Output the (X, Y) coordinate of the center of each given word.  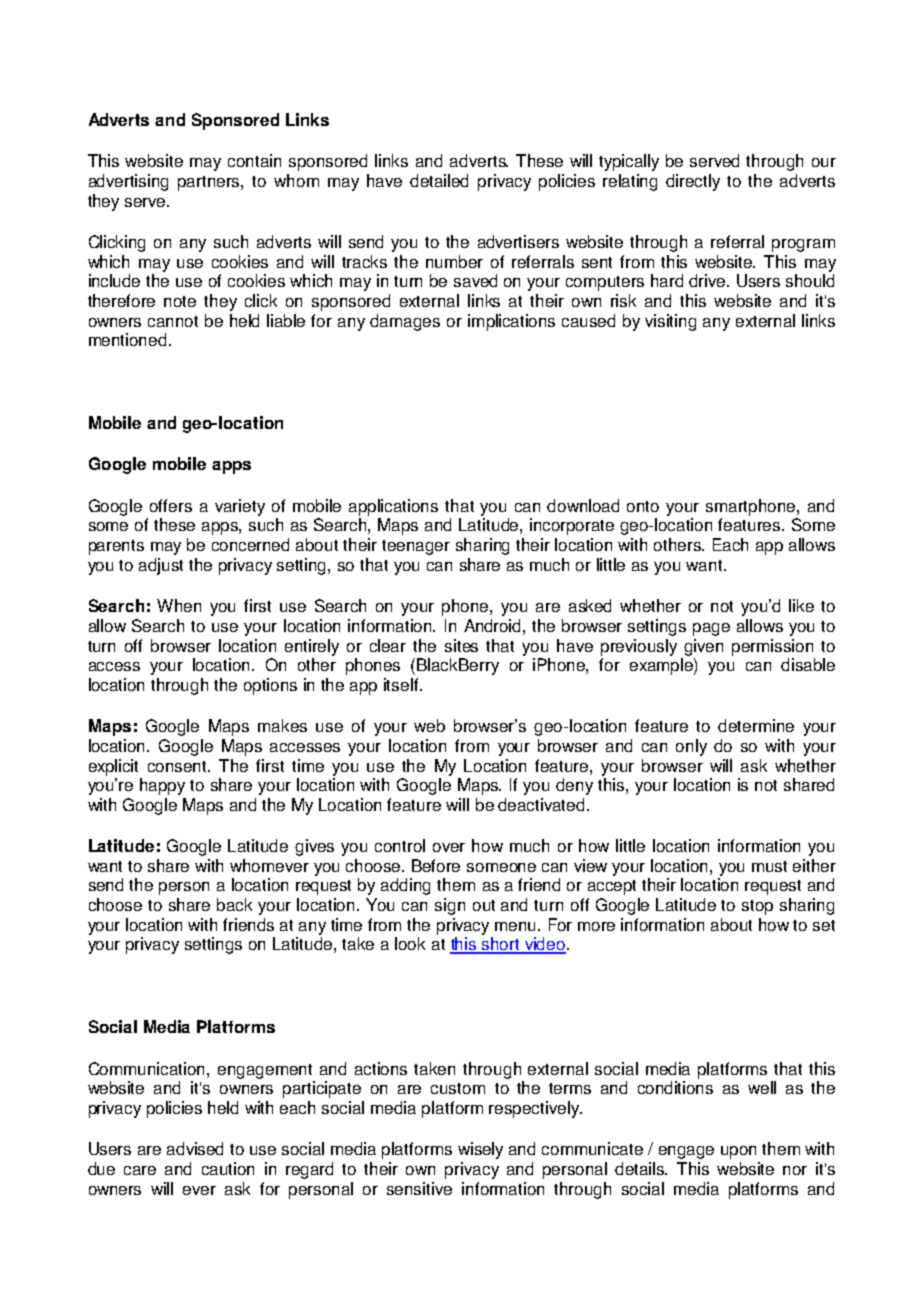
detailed (439, 180)
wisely (480, 1150)
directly (693, 182)
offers (171, 505)
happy (162, 786)
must (769, 866)
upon (738, 1152)
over (449, 847)
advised (195, 1148)
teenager (416, 547)
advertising (128, 182)
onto (643, 506)
